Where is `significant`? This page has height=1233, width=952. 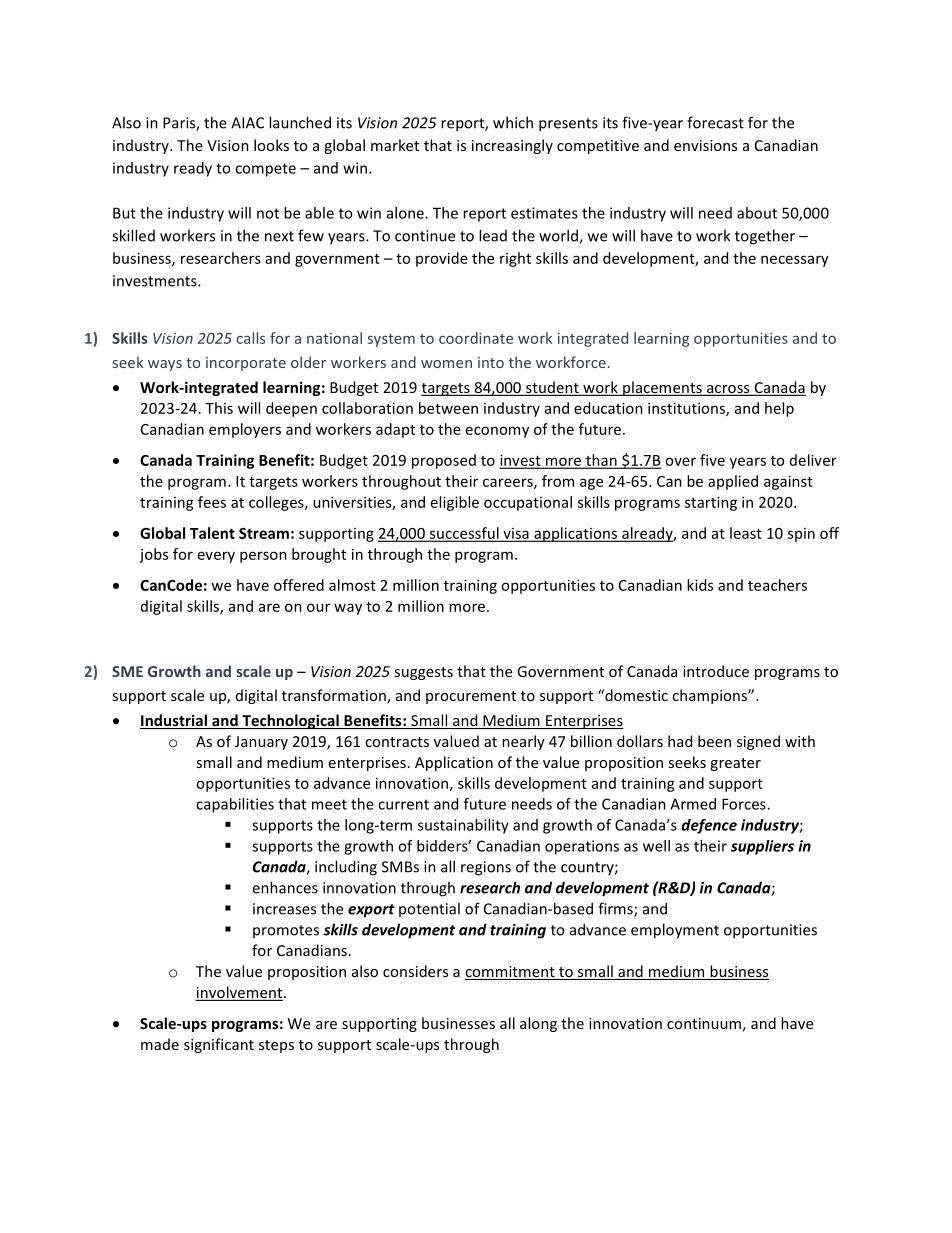
significant is located at coordinates (219, 1045).
